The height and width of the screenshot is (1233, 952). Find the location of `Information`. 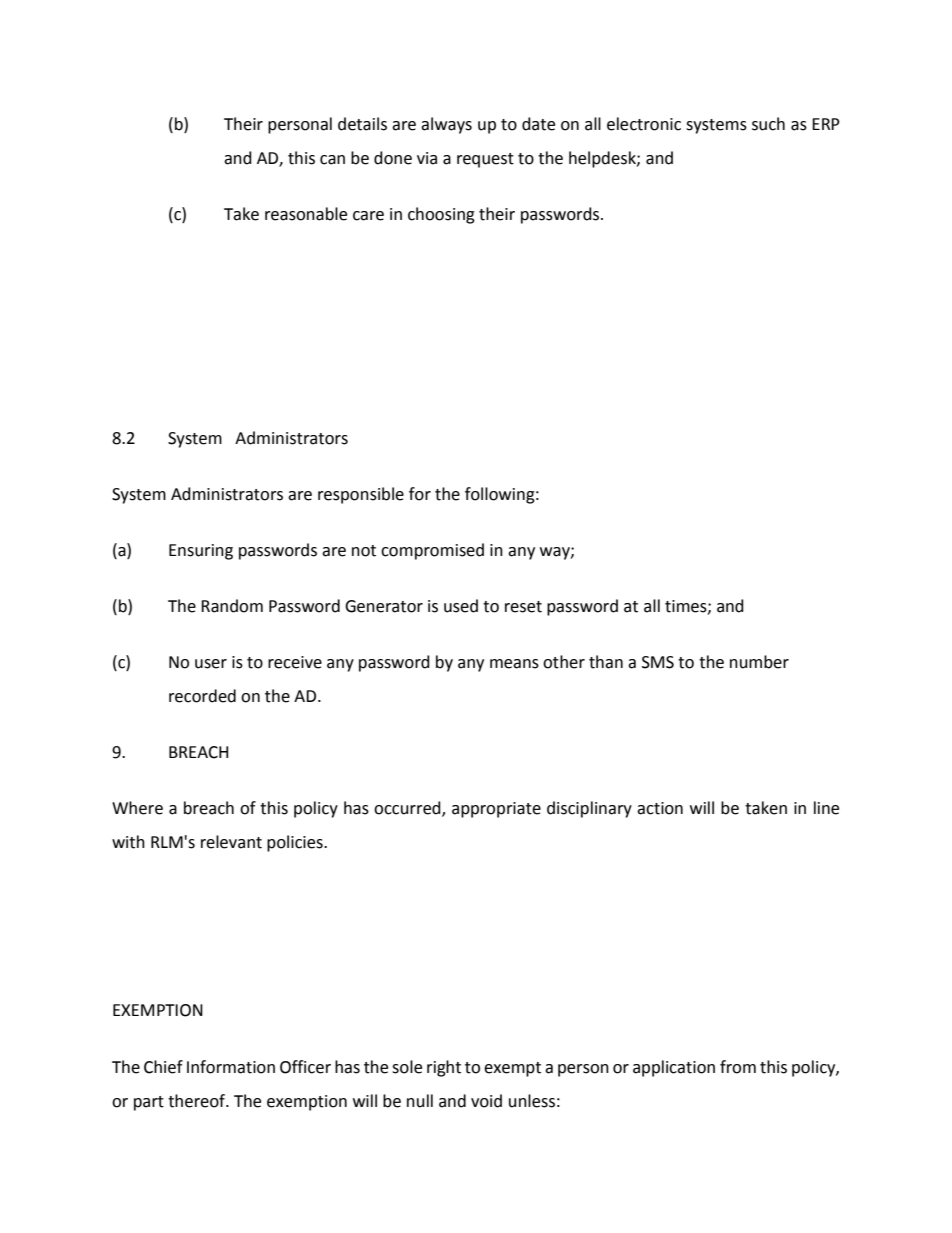

Information is located at coordinates (231, 1067).
